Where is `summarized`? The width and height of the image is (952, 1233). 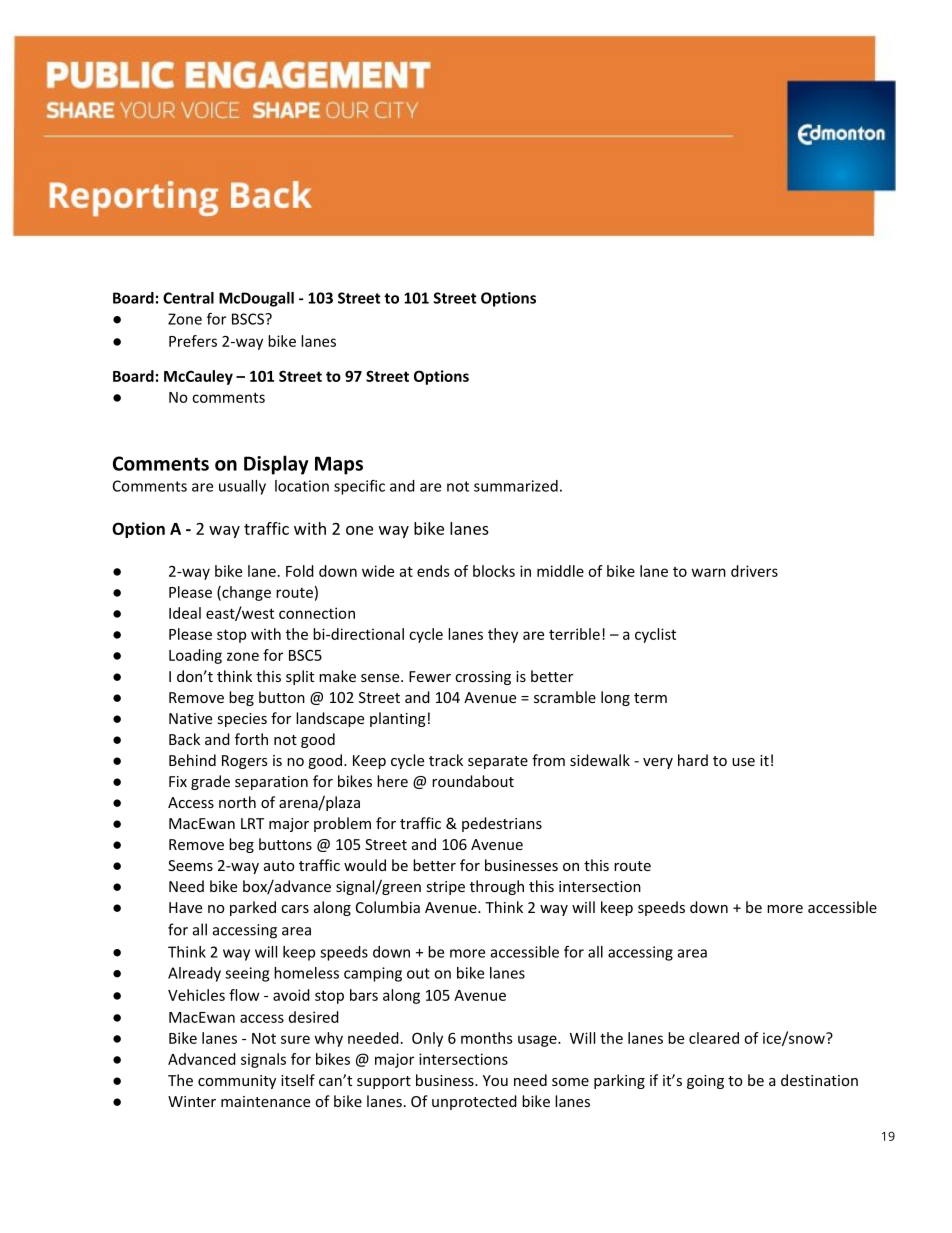 summarized is located at coordinates (516, 486).
